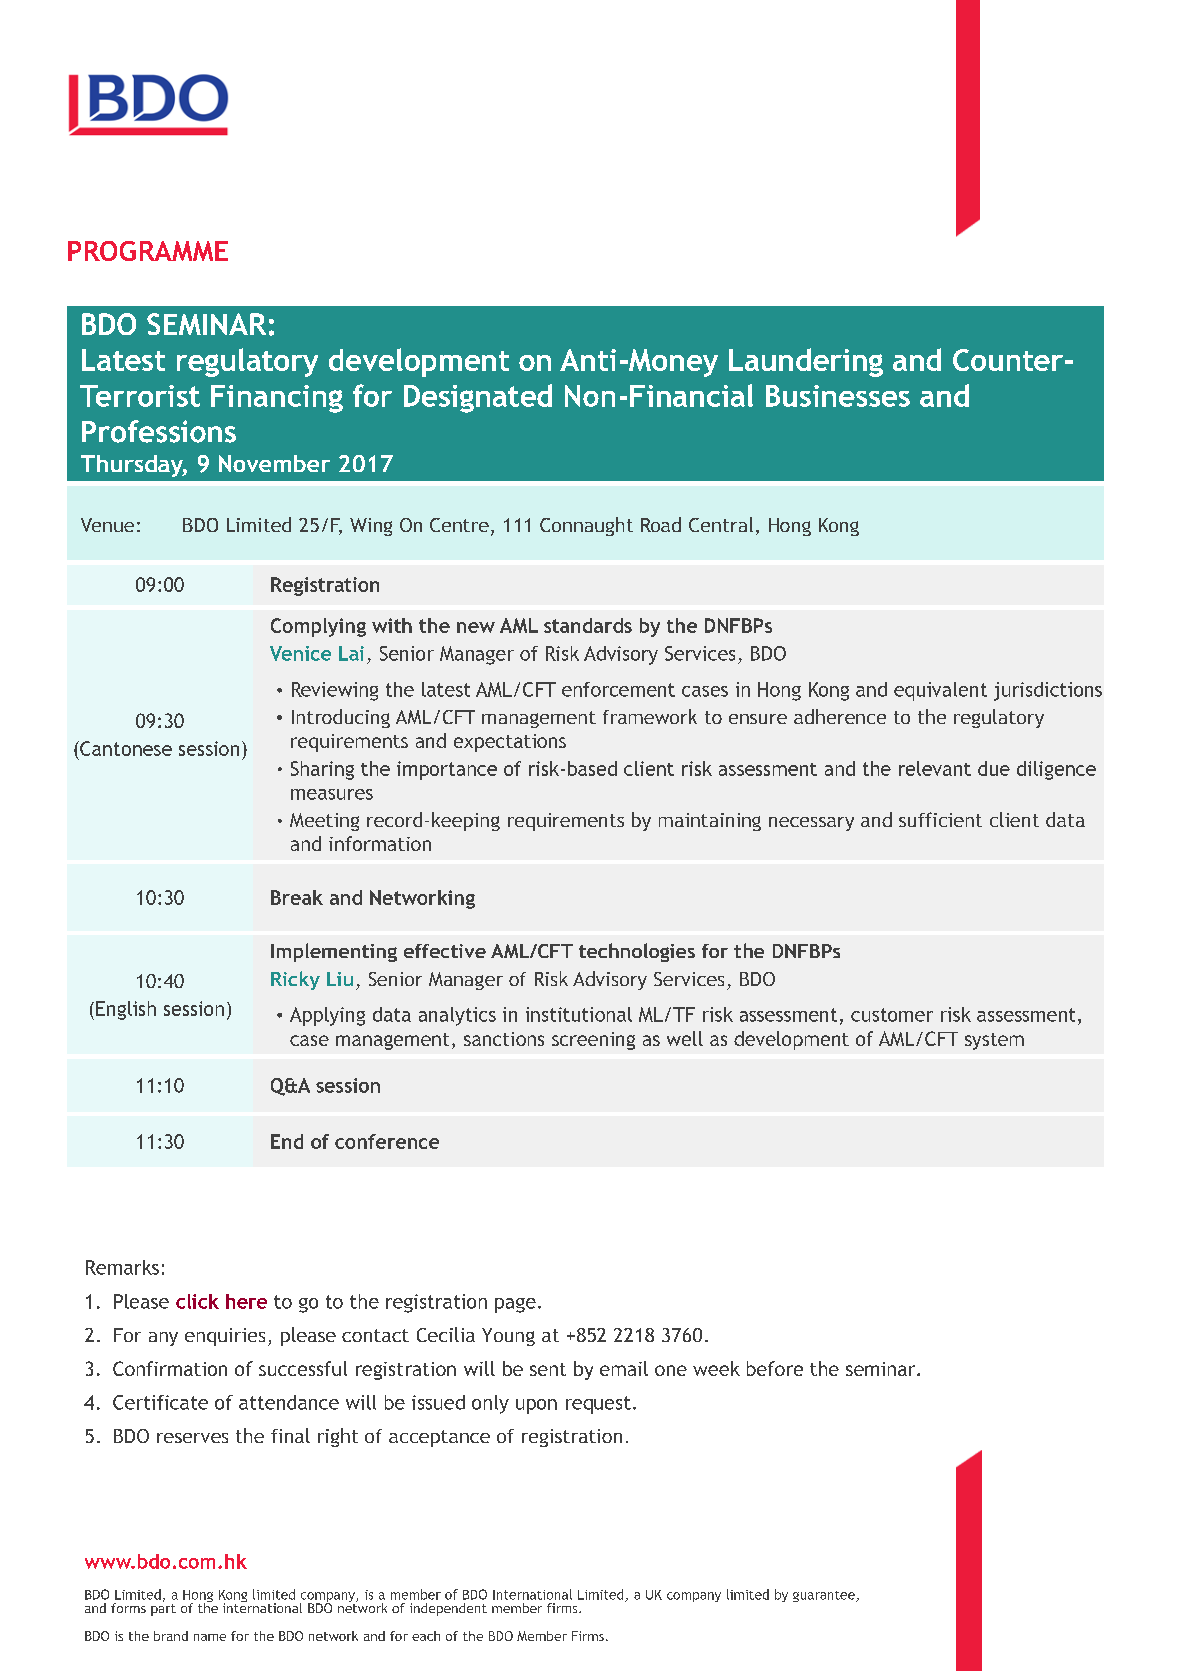 Image resolution: width=1181 pixels, height=1671 pixels. Describe the element at coordinates (825, 1596) in the document. I see `guarantee` at that location.
